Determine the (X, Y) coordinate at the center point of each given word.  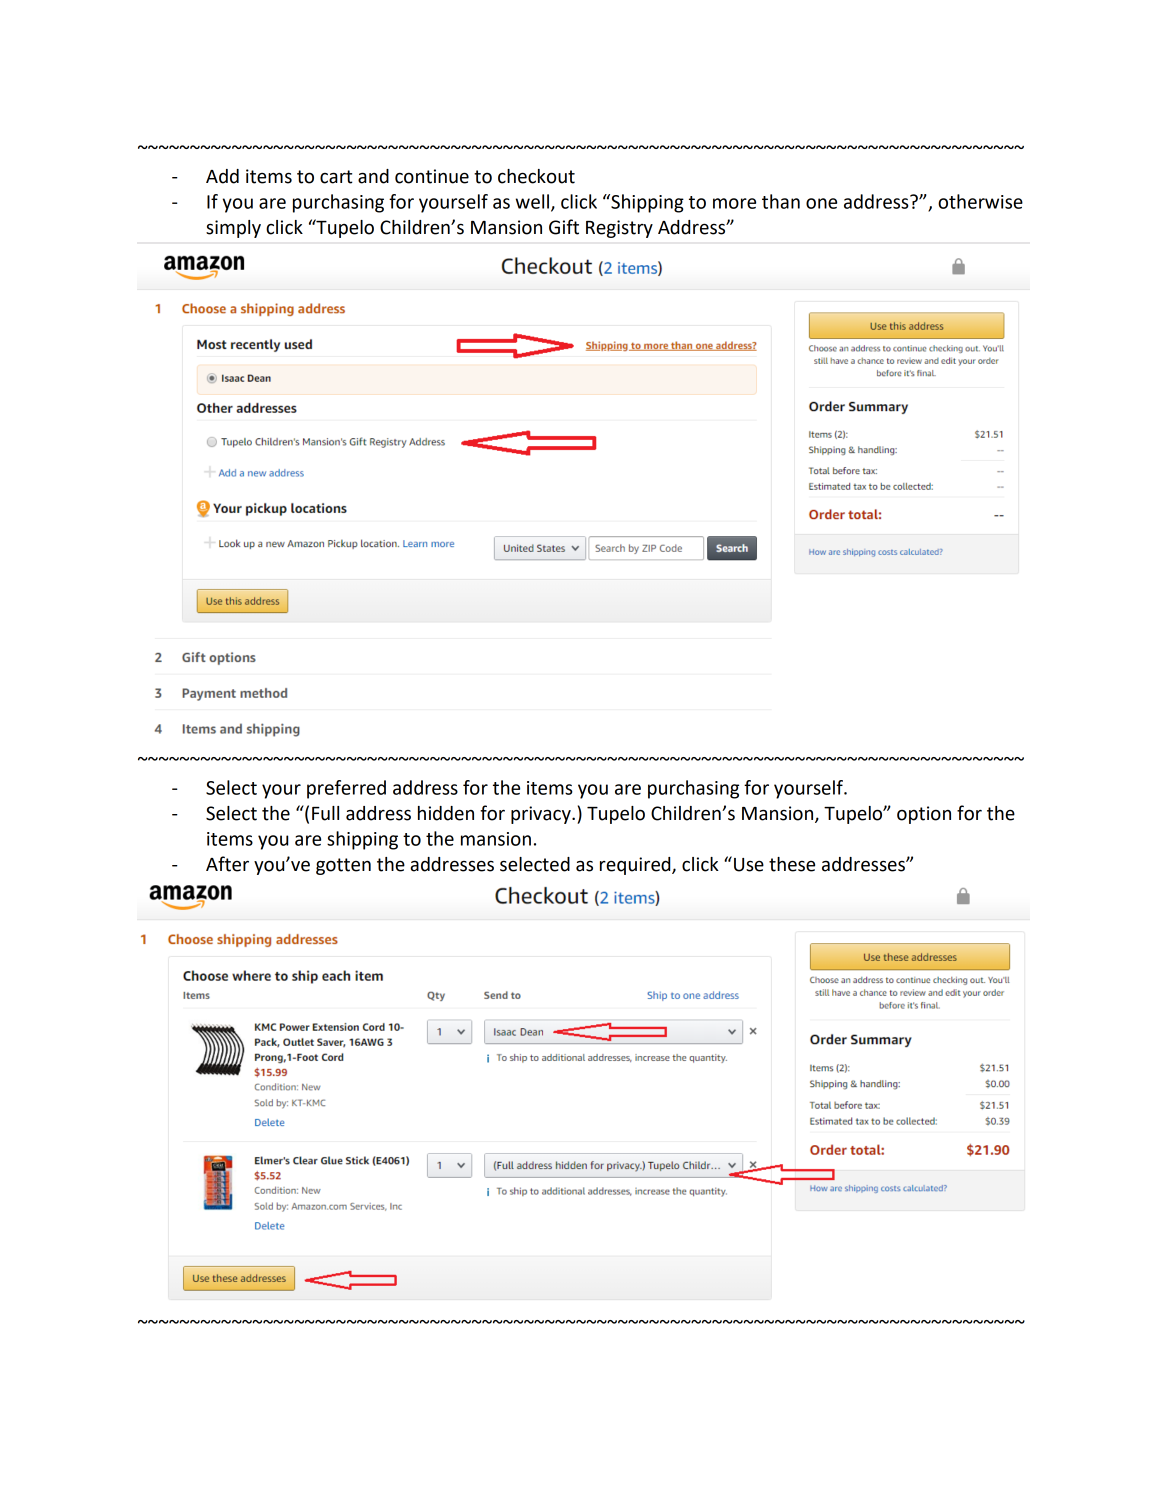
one (821, 203)
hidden (446, 813)
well (532, 201)
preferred (346, 789)
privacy (542, 815)
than (781, 201)
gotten (343, 866)
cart (336, 177)
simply (233, 229)
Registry (619, 229)
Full (325, 813)
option (924, 815)
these (792, 864)
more (734, 203)
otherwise (980, 201)
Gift (564, 227)
